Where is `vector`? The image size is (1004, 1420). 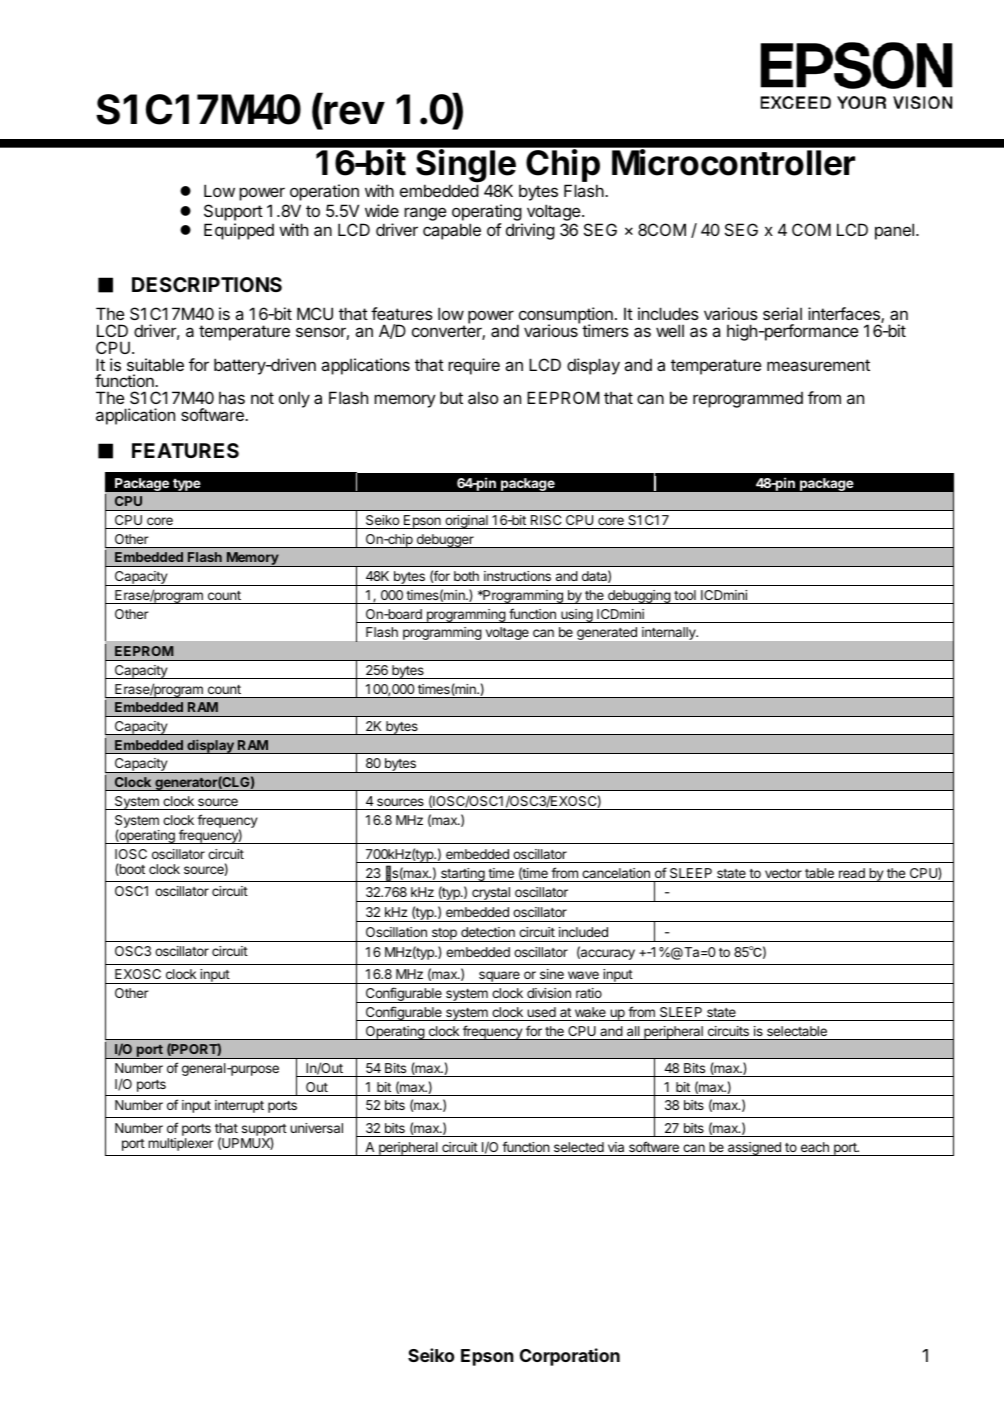
vector is located at coordinates (783, 873).
